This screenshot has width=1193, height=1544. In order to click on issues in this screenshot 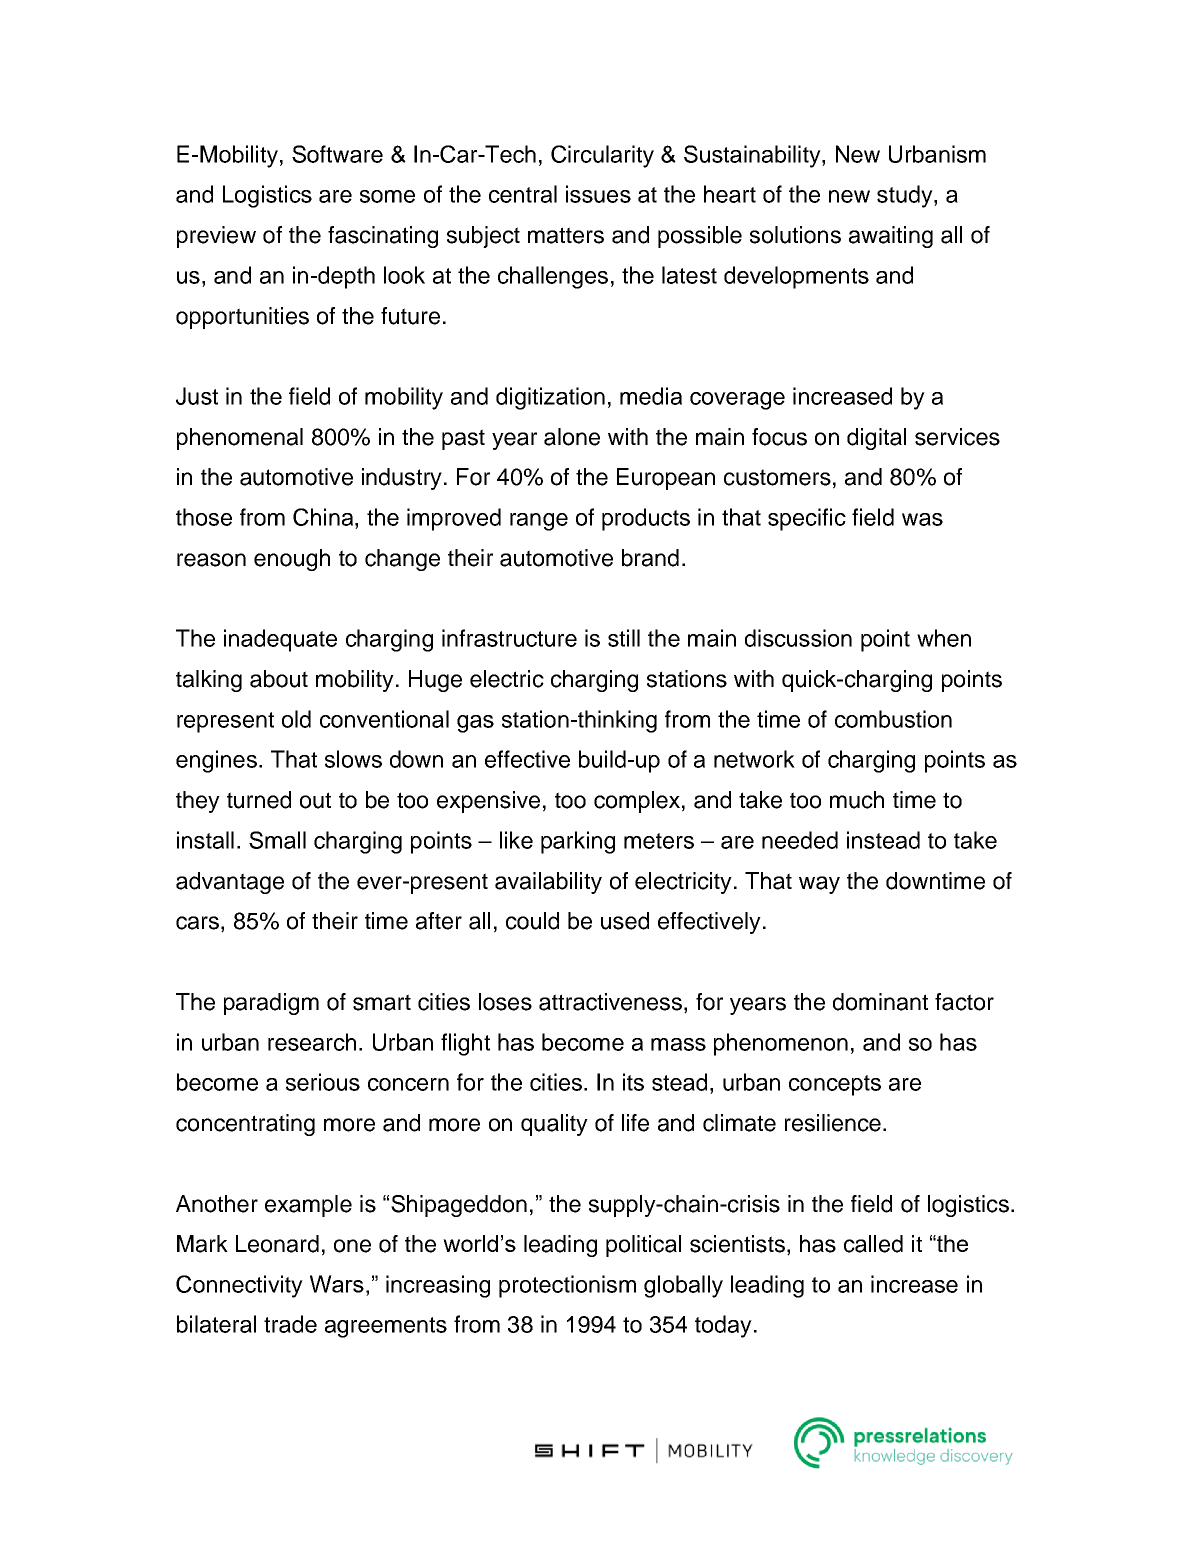, I will do `click(598, 194)`.
